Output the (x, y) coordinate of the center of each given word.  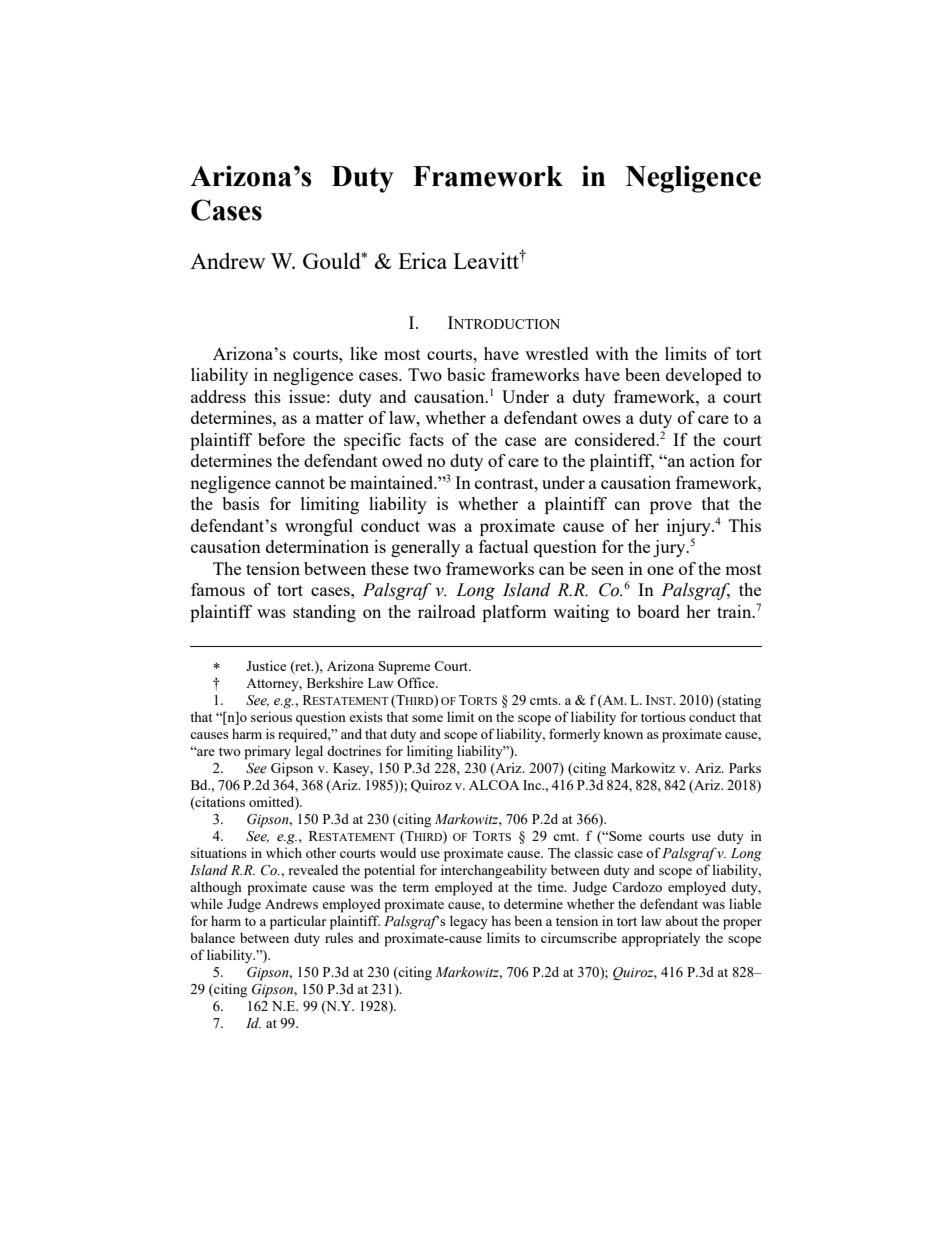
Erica (422, 260)
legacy (469, 922)
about (681, 920)
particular (298, 922)
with (612, 353)
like (363, 353)
